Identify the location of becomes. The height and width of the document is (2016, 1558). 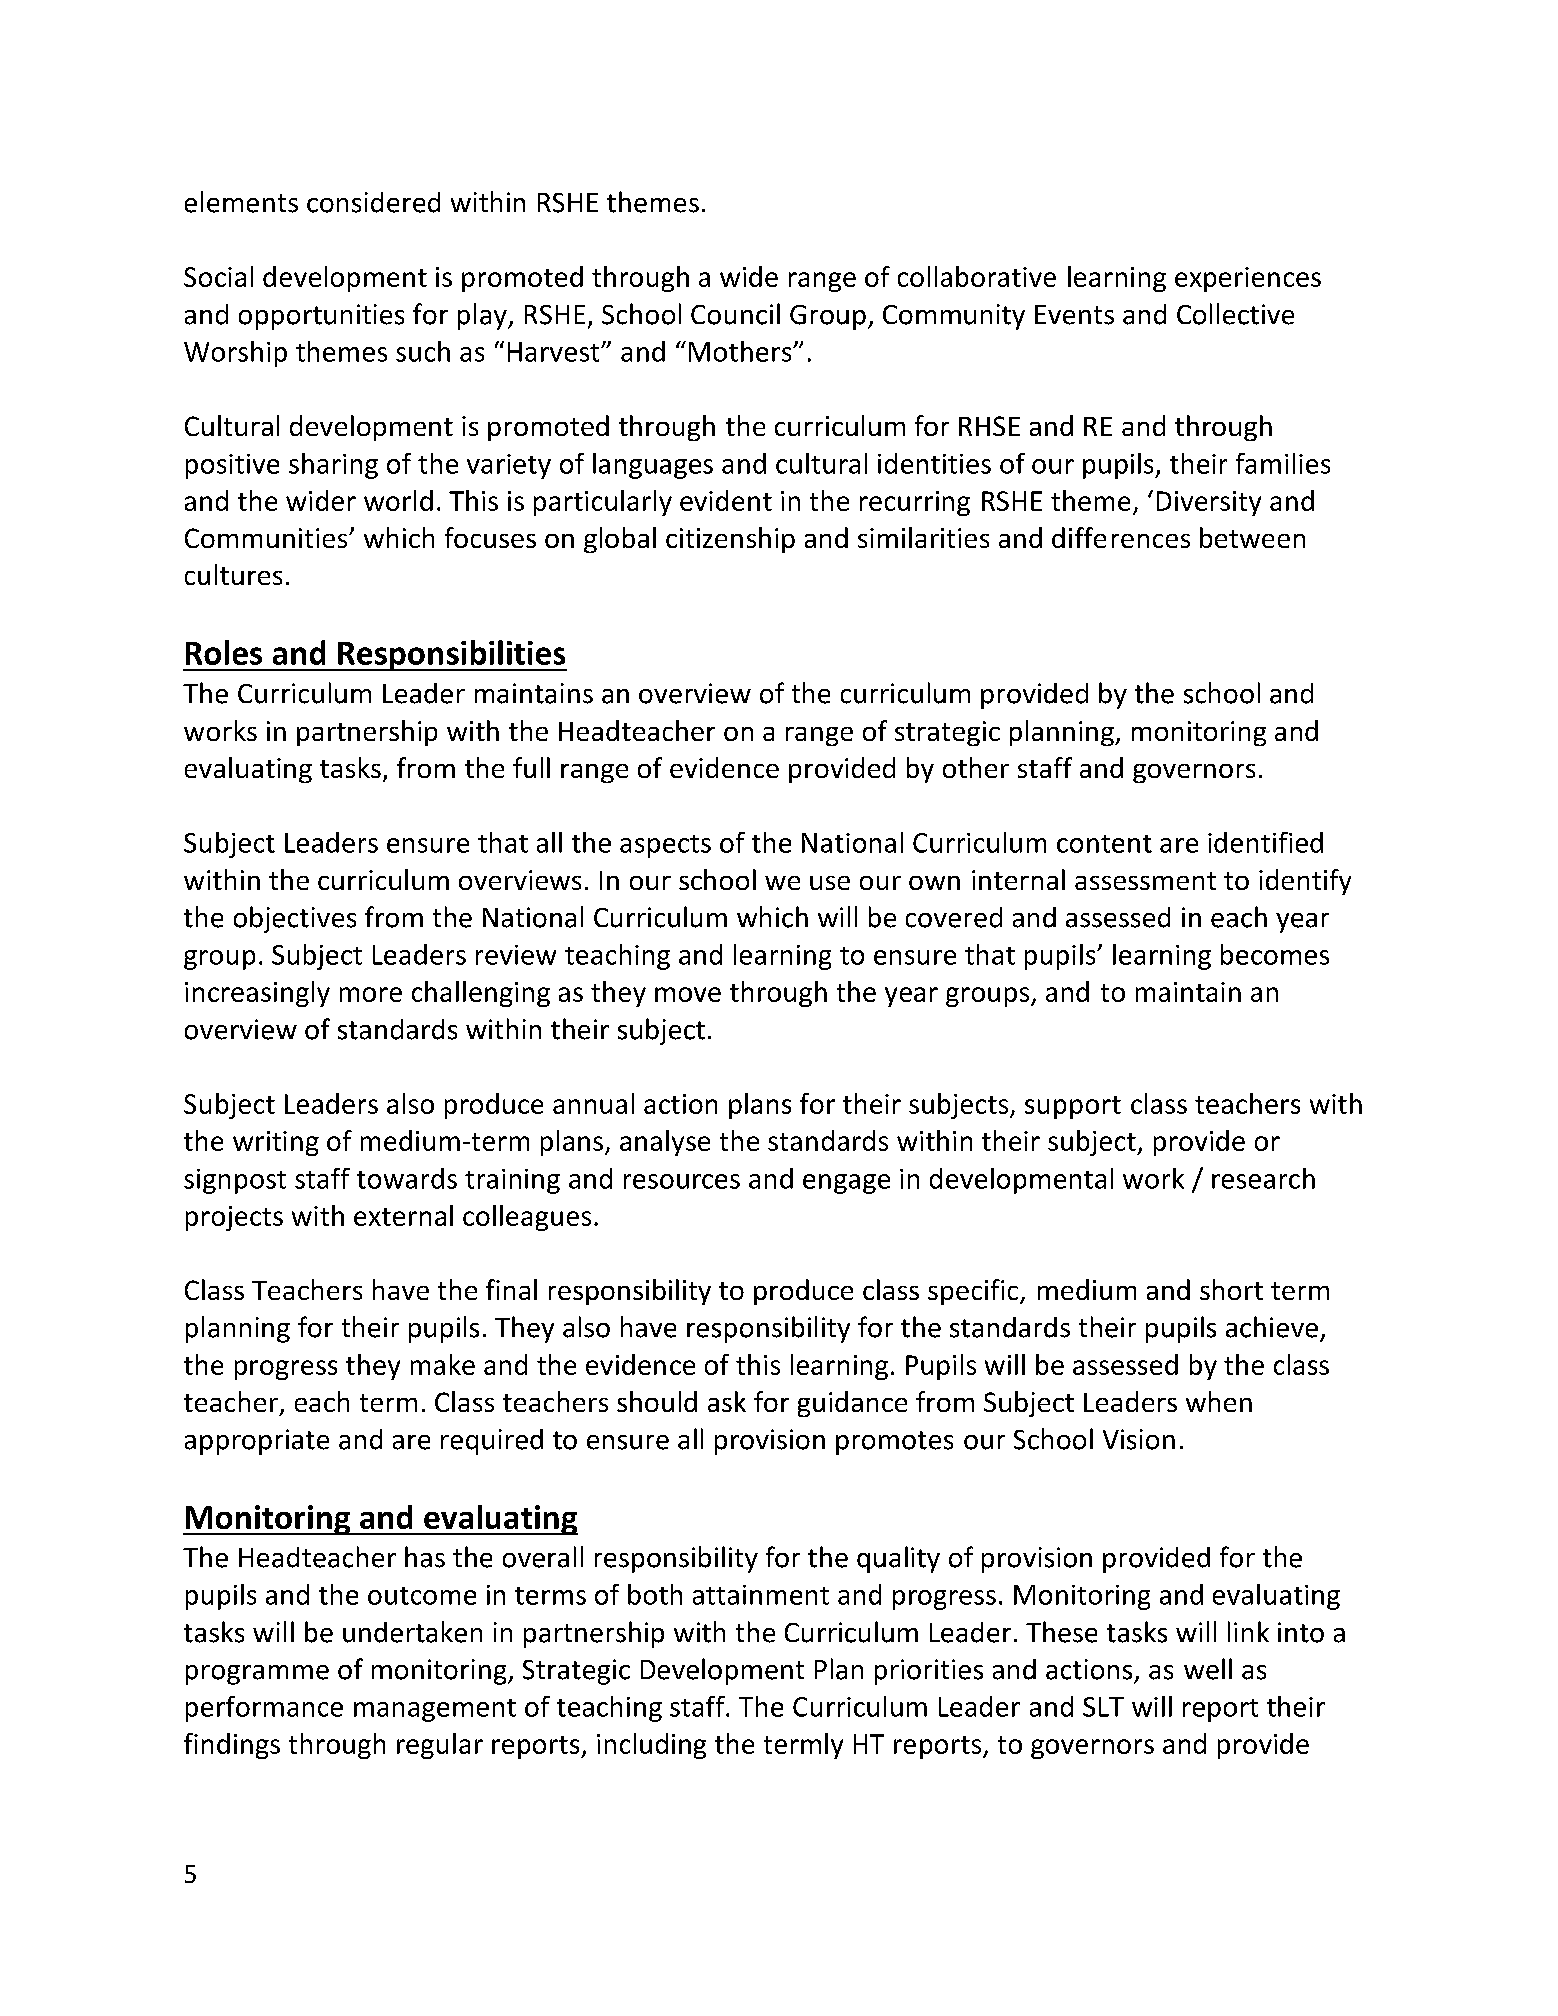
(1275, 954).
